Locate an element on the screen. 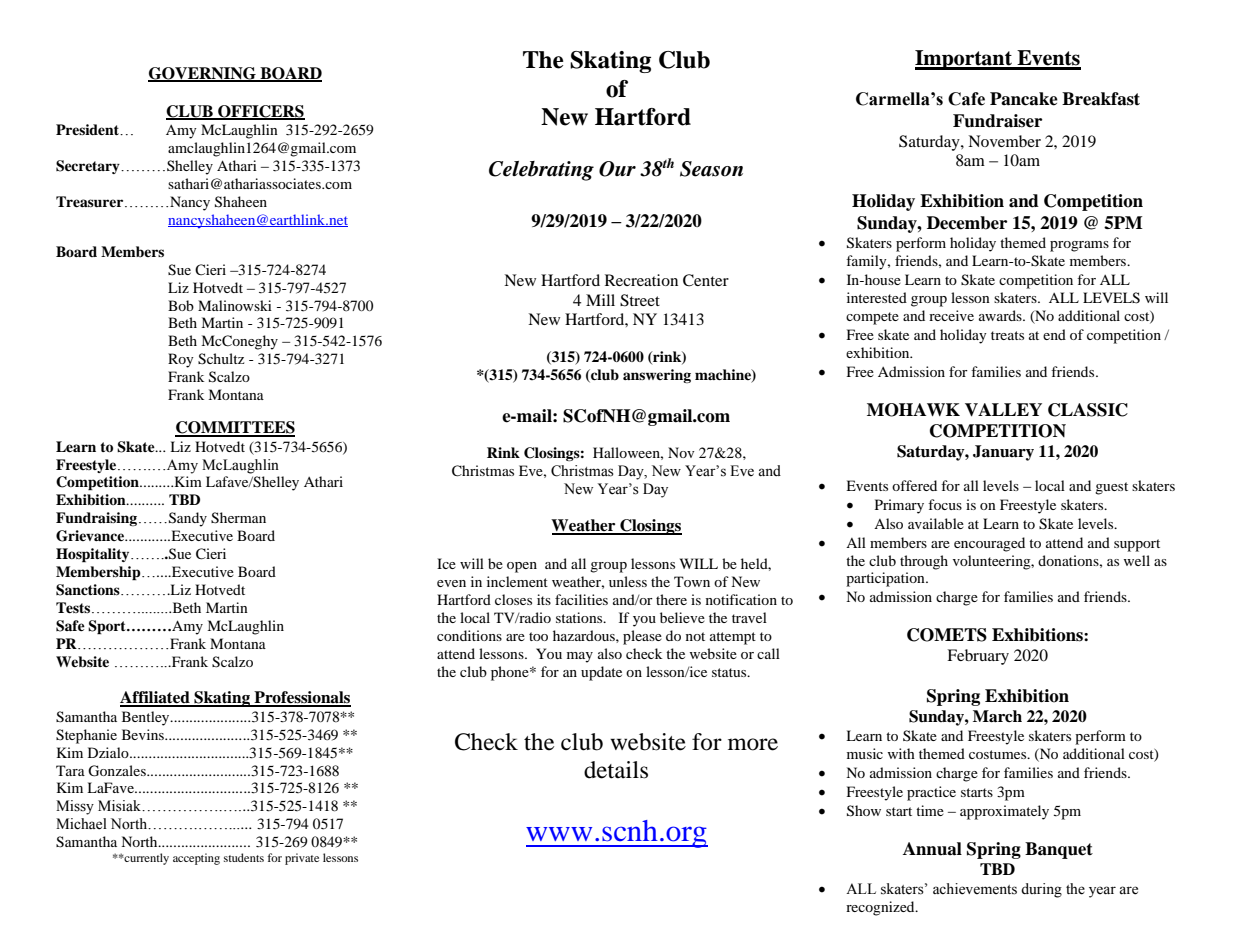  Affiliated is located at coordinates (156, 698).
